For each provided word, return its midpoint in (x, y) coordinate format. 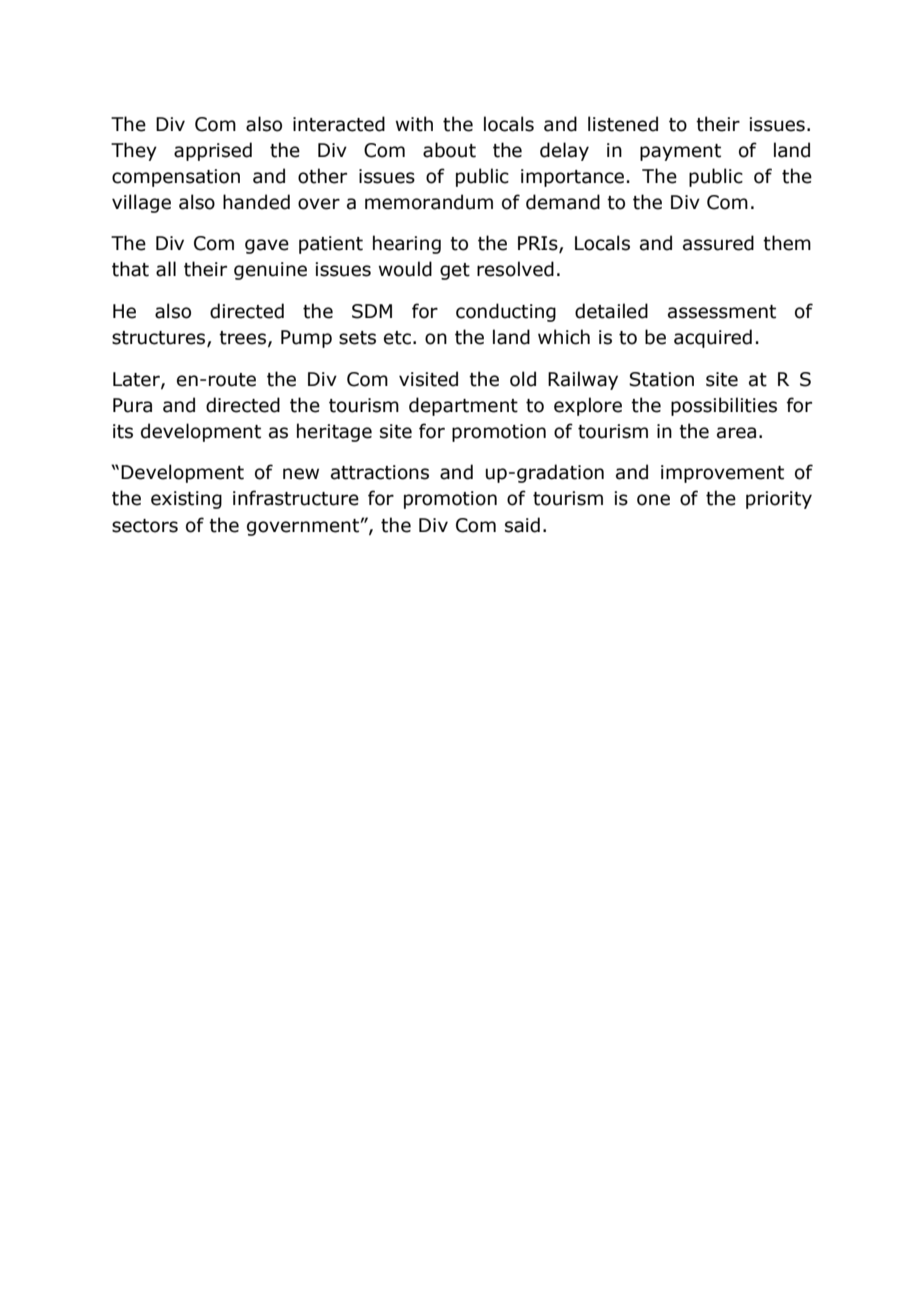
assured (718, 243)
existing (186, 500)
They (134, 151)
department (463, 406)
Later (137, 380)
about (449, 150)
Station (661, 379)
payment (680, 152)
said (522, 525)
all (166, 269)
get (455, 271)
